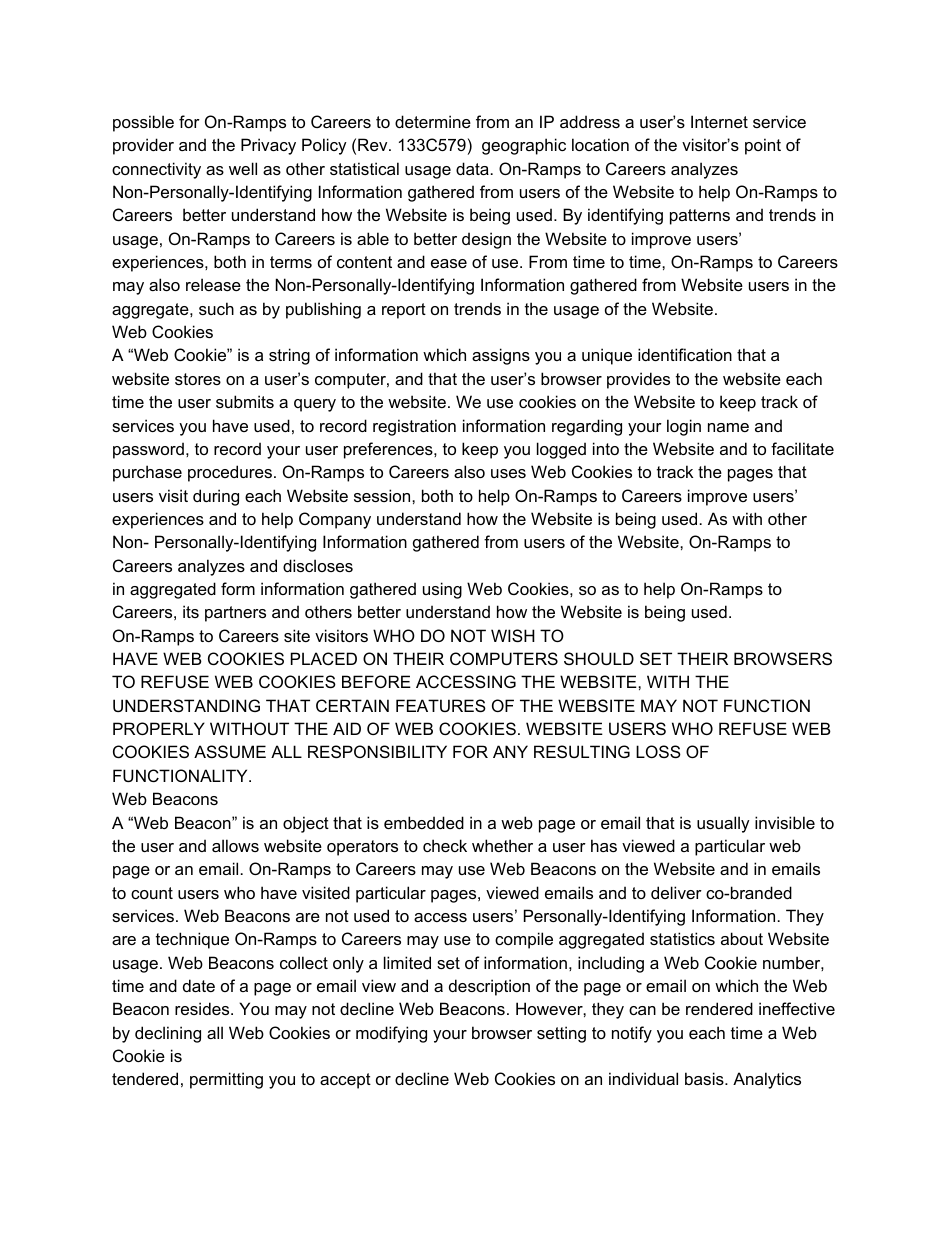 This document has height=1233, width=952. Describe the element at coordinates (472, 168) in the document. I see `data` at that location.
